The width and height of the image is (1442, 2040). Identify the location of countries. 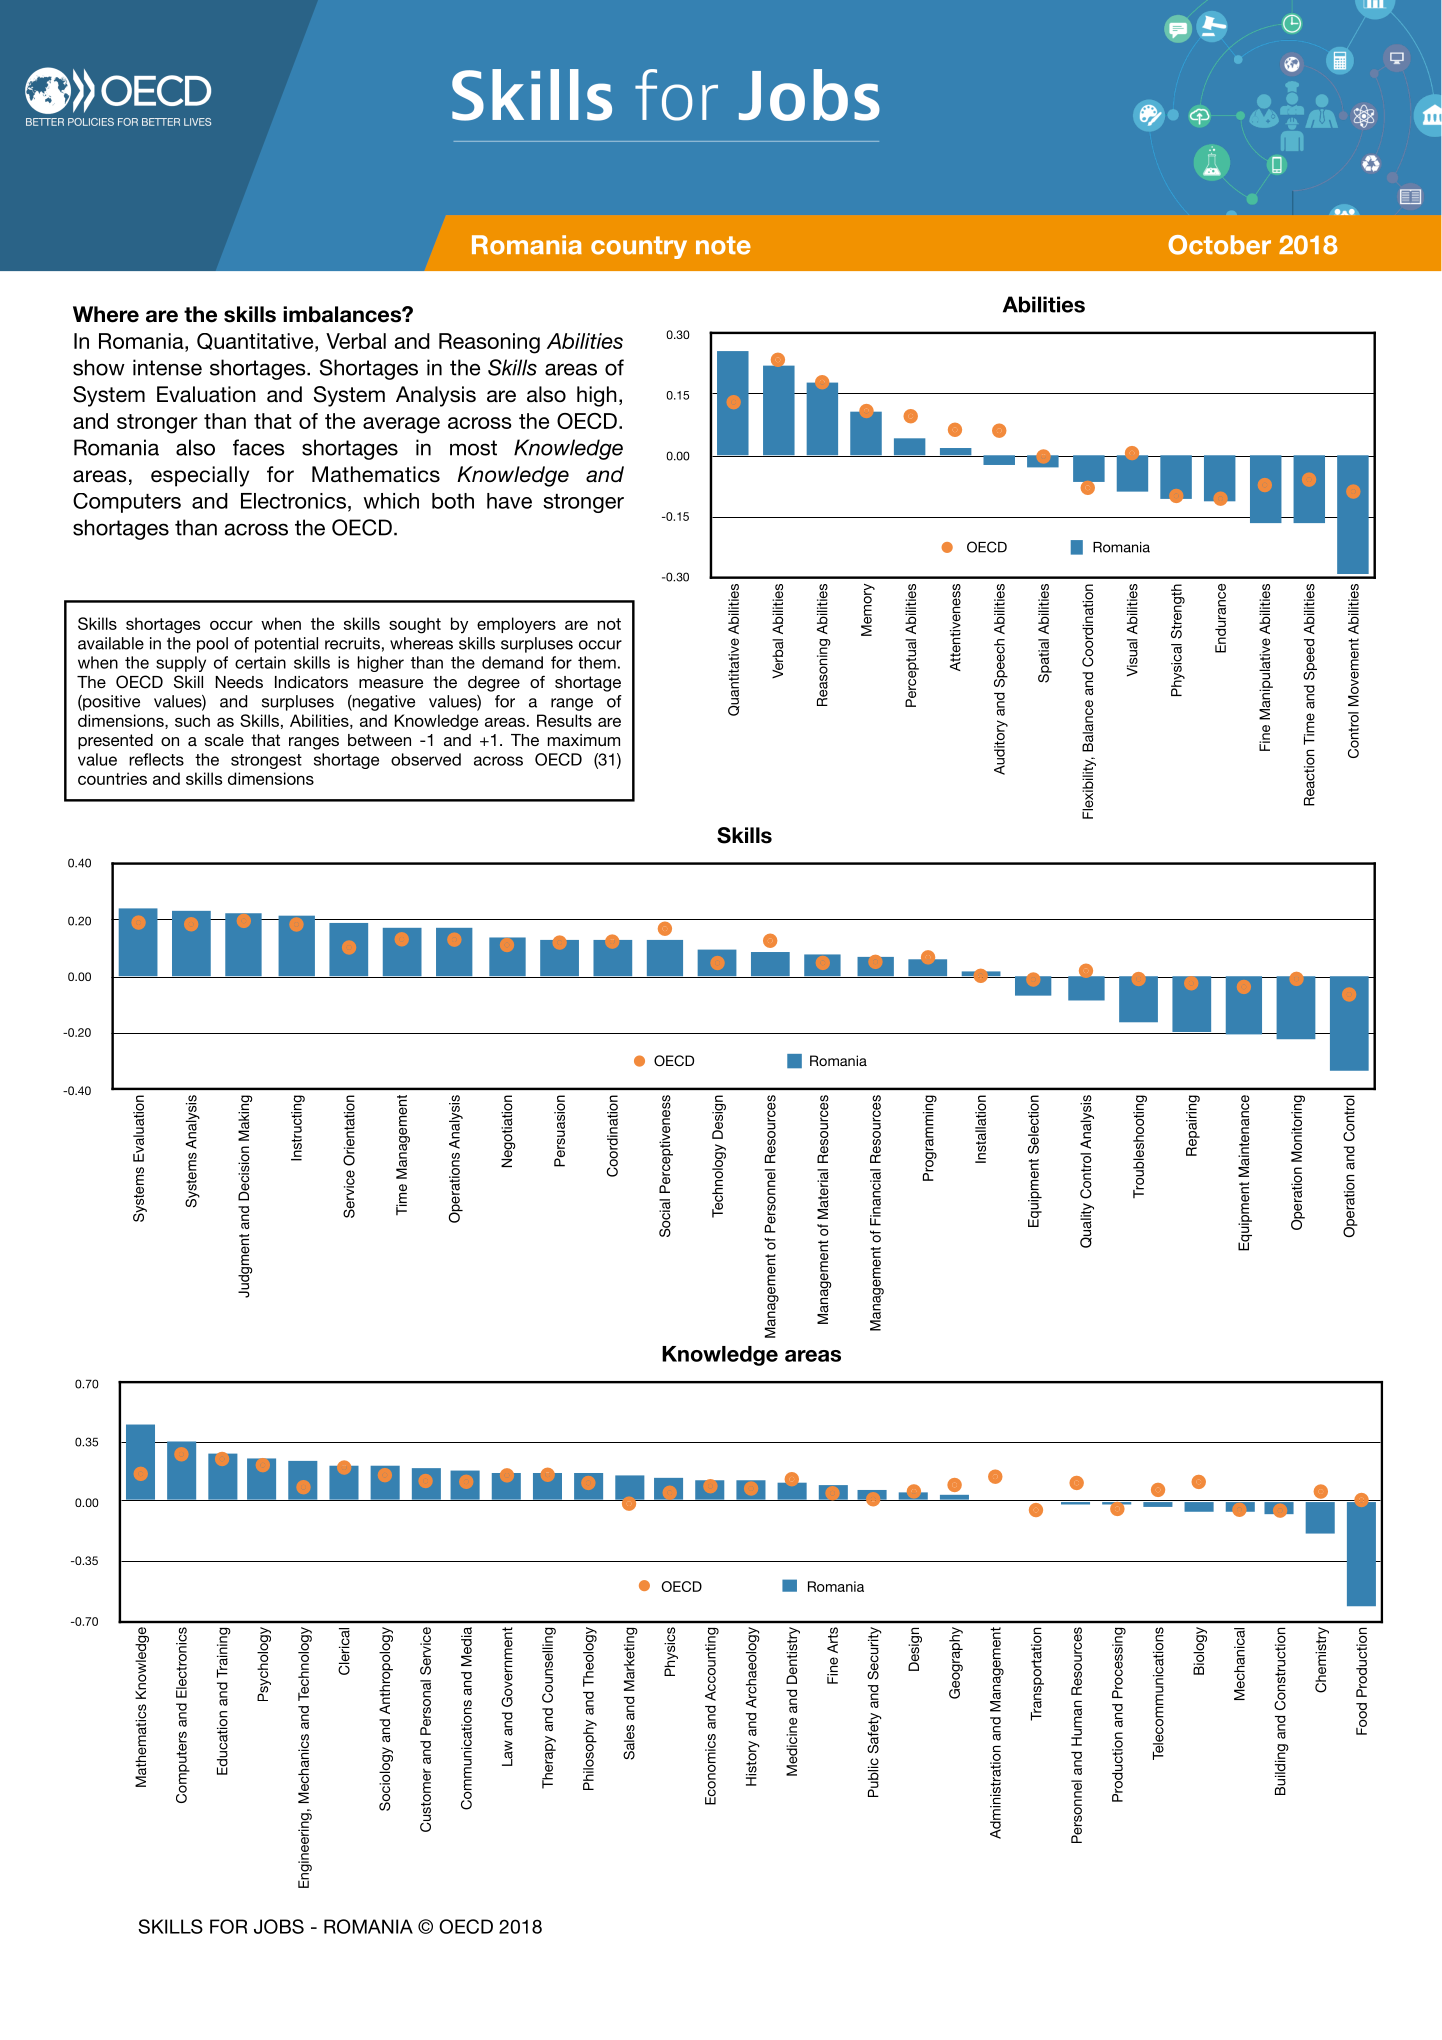
(112, 778).
